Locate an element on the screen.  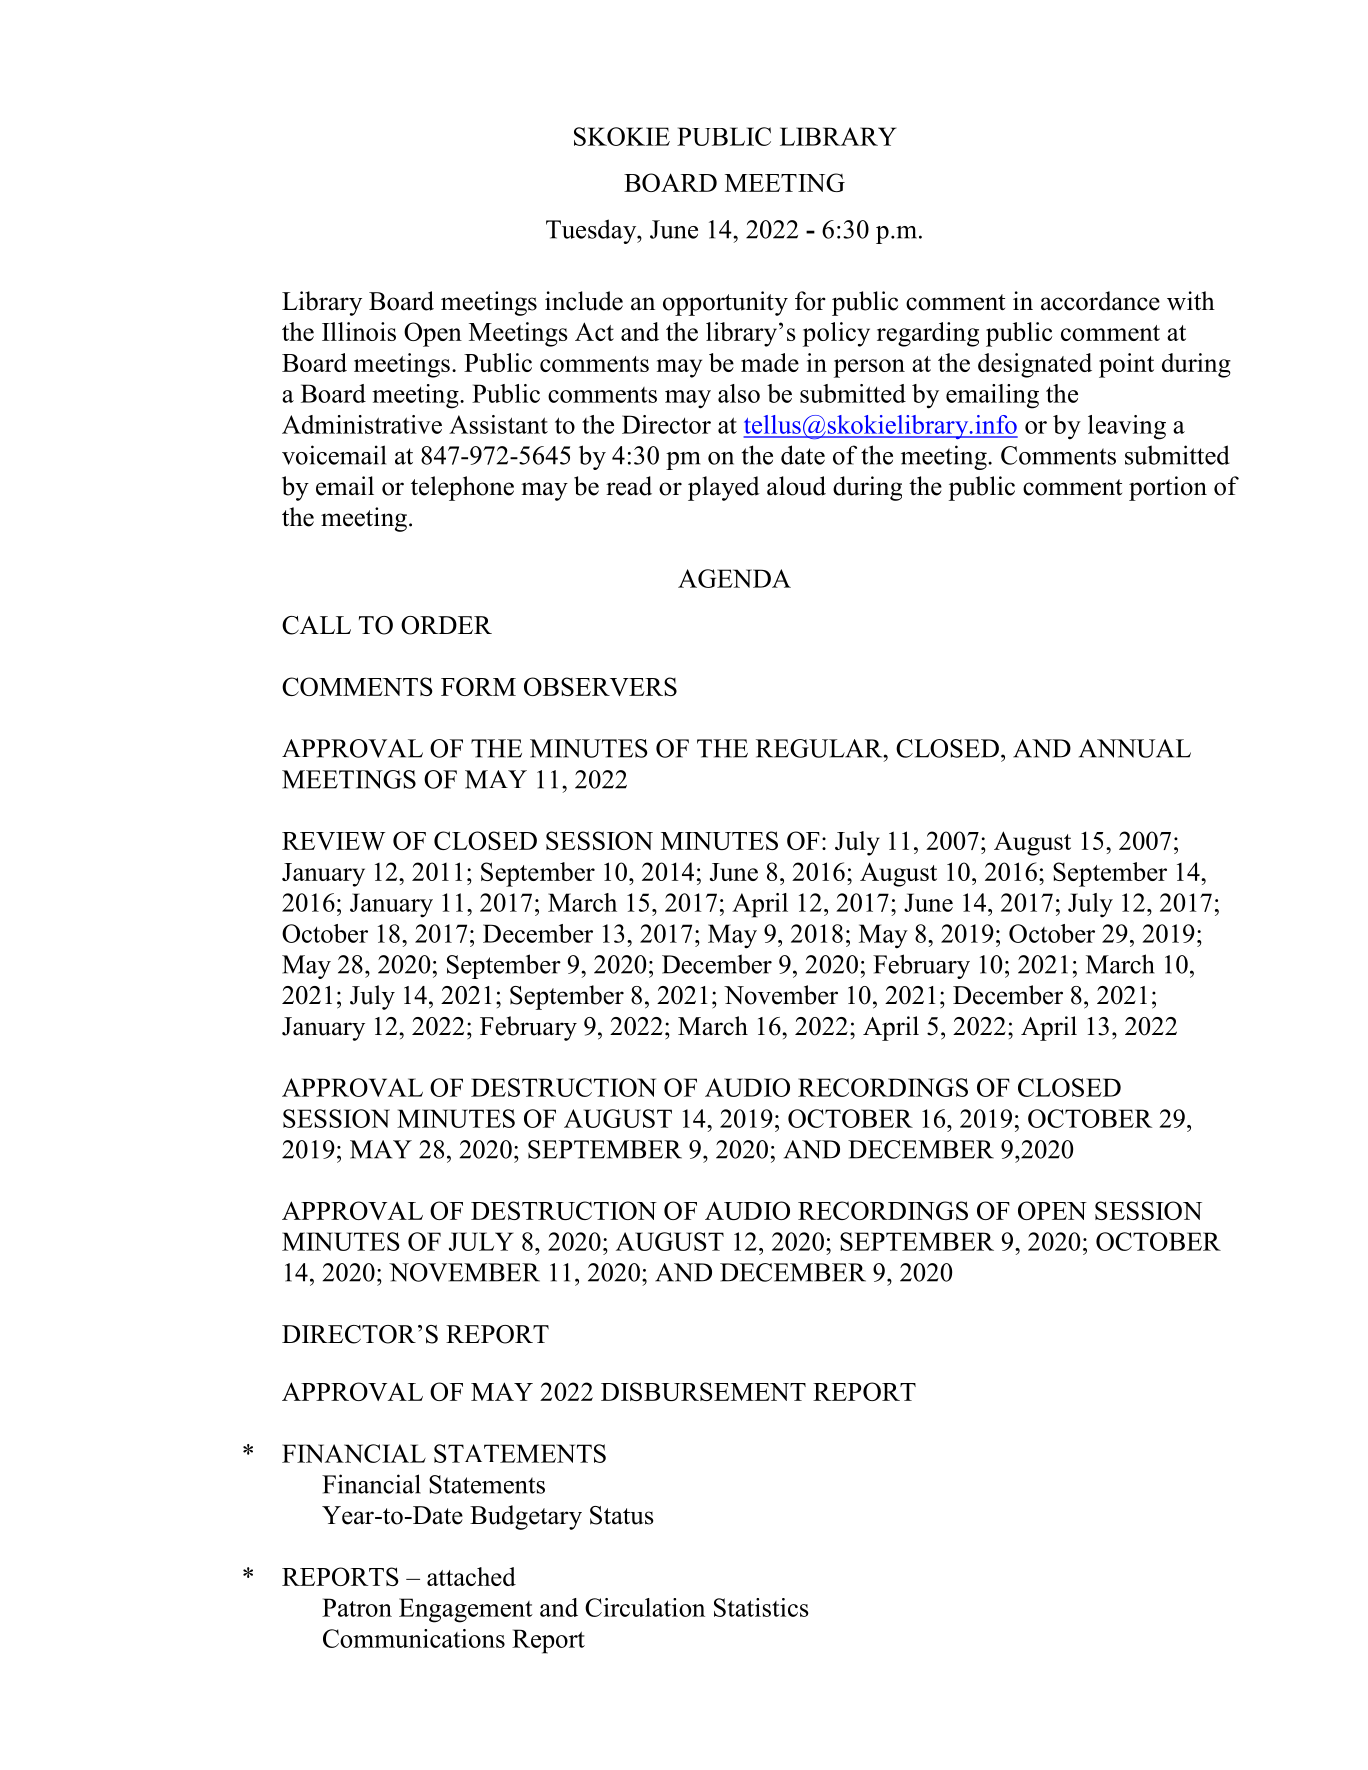
made is located at coordinates (770, 362).
